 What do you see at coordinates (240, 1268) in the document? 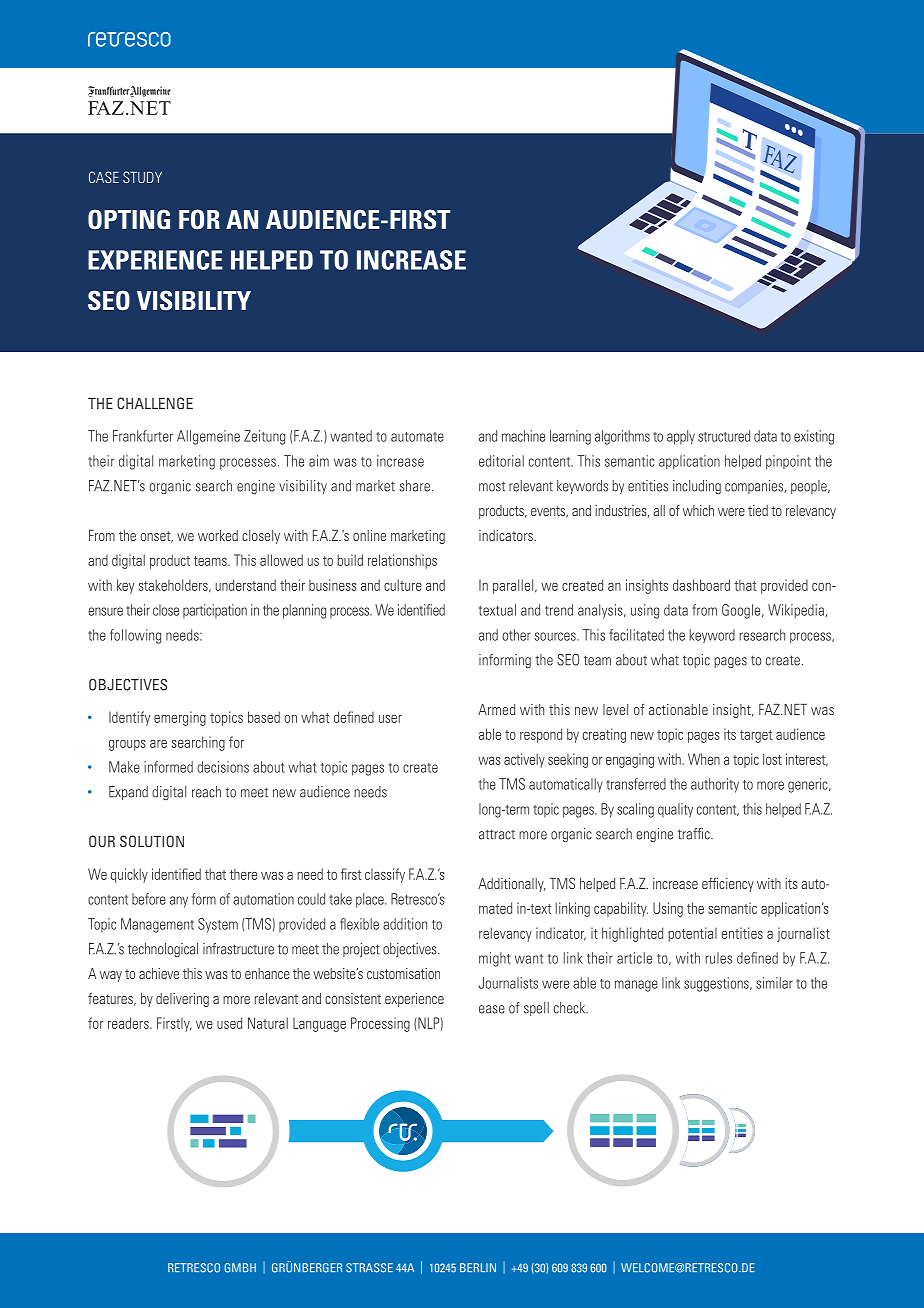
I see `GMBH` at bounding box center [240, 1268].
